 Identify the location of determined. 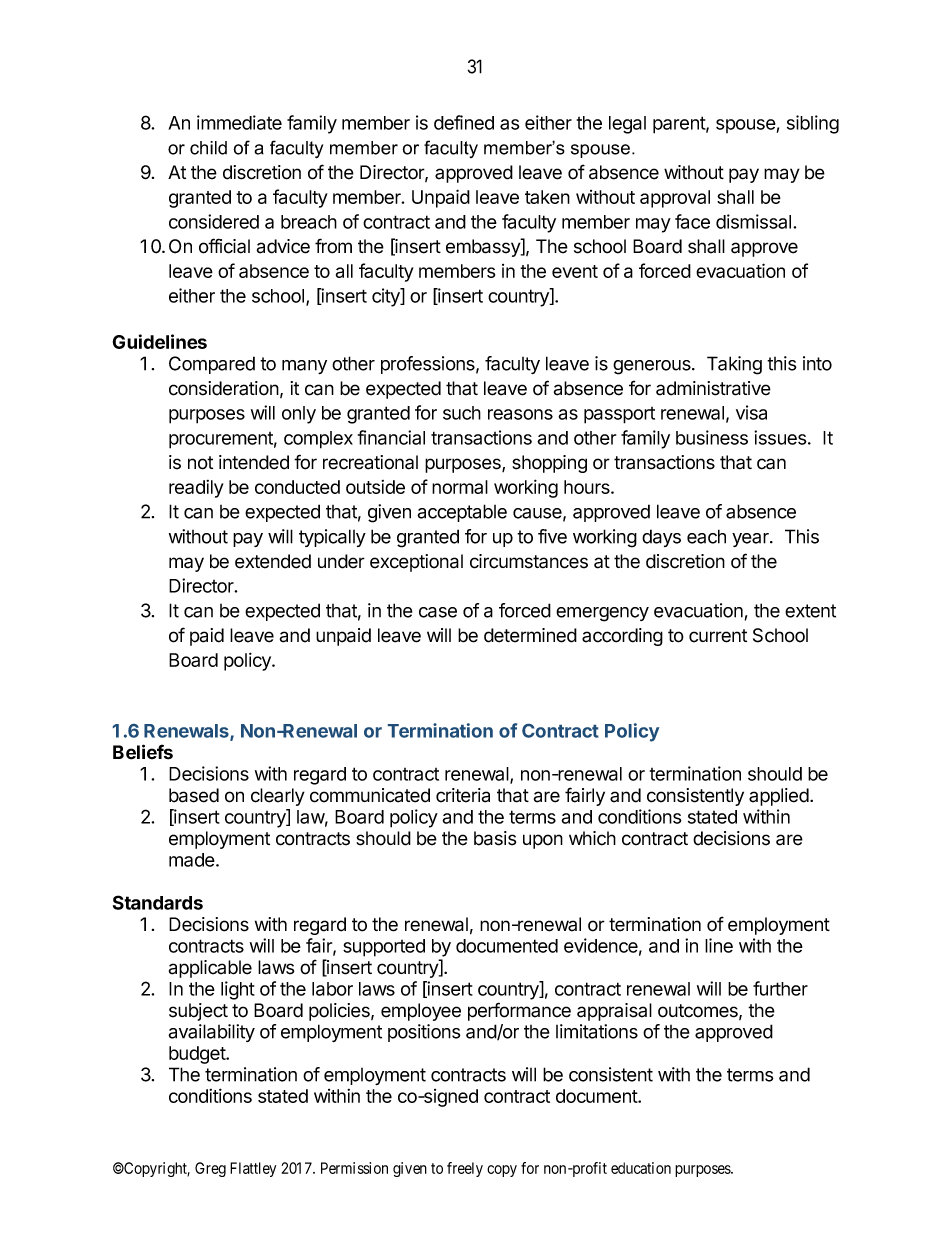
(530, 635).
